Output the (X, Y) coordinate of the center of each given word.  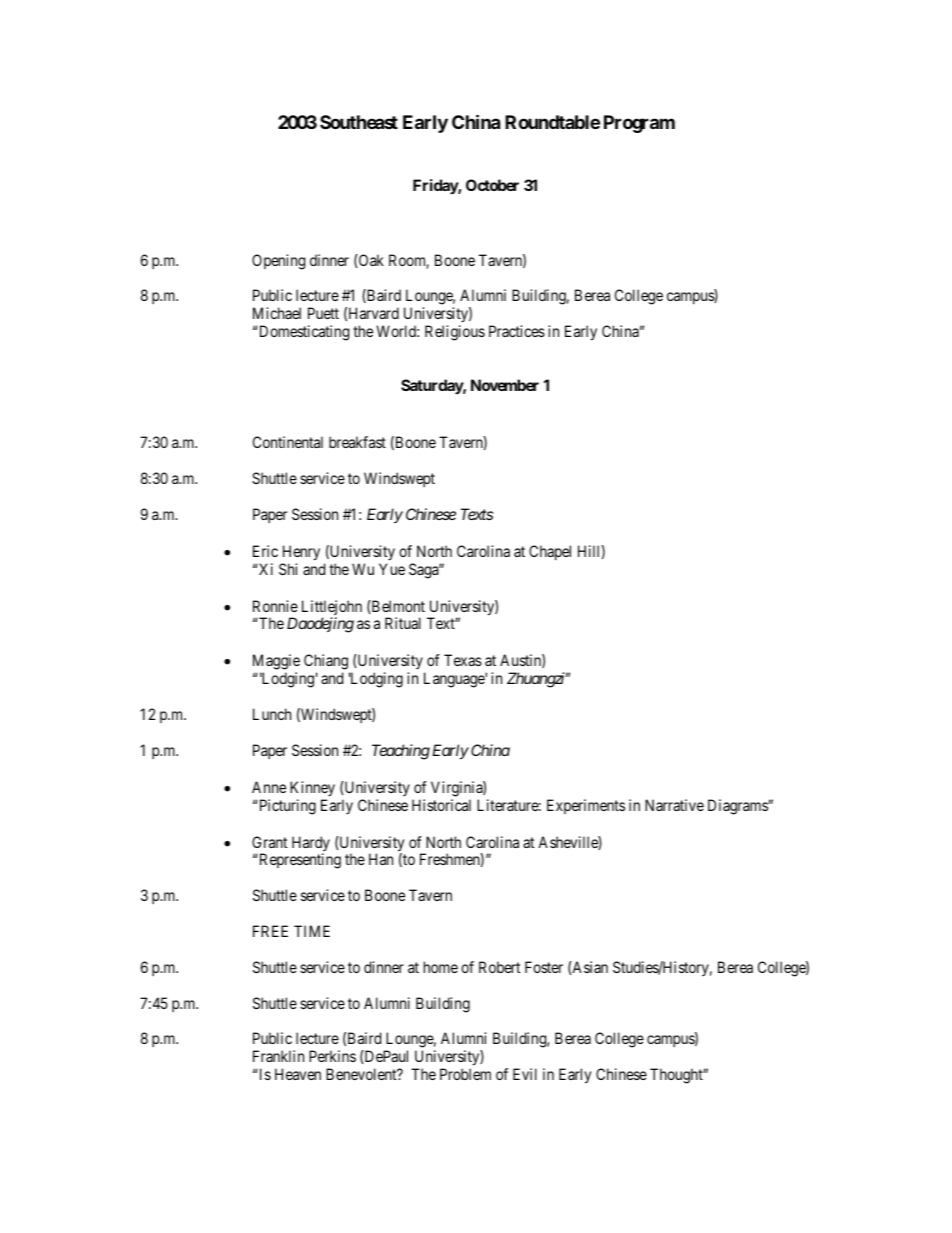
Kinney (312, 788)
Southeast (359, 122)
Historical (441, 805)
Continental (288, 442)
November (505, 385)
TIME (312, 931)
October (492, 185)
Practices (517, 331)
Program (639, 124)
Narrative (674, 805)
